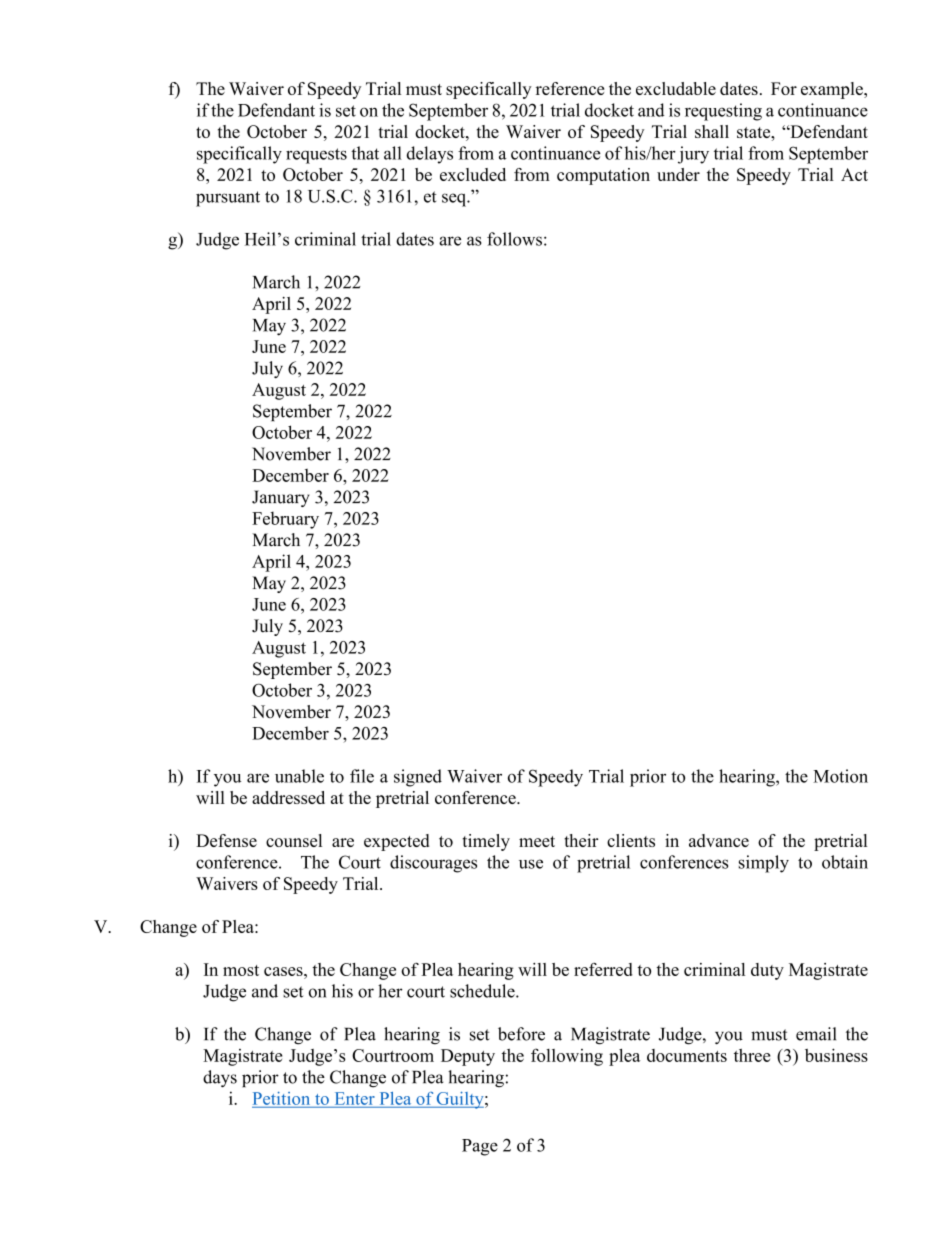 The height and width of the image is (1233, 952). What do you see at coordinates (570, 88) in the image?
I see `reference` at bounding box center [570, 88].
